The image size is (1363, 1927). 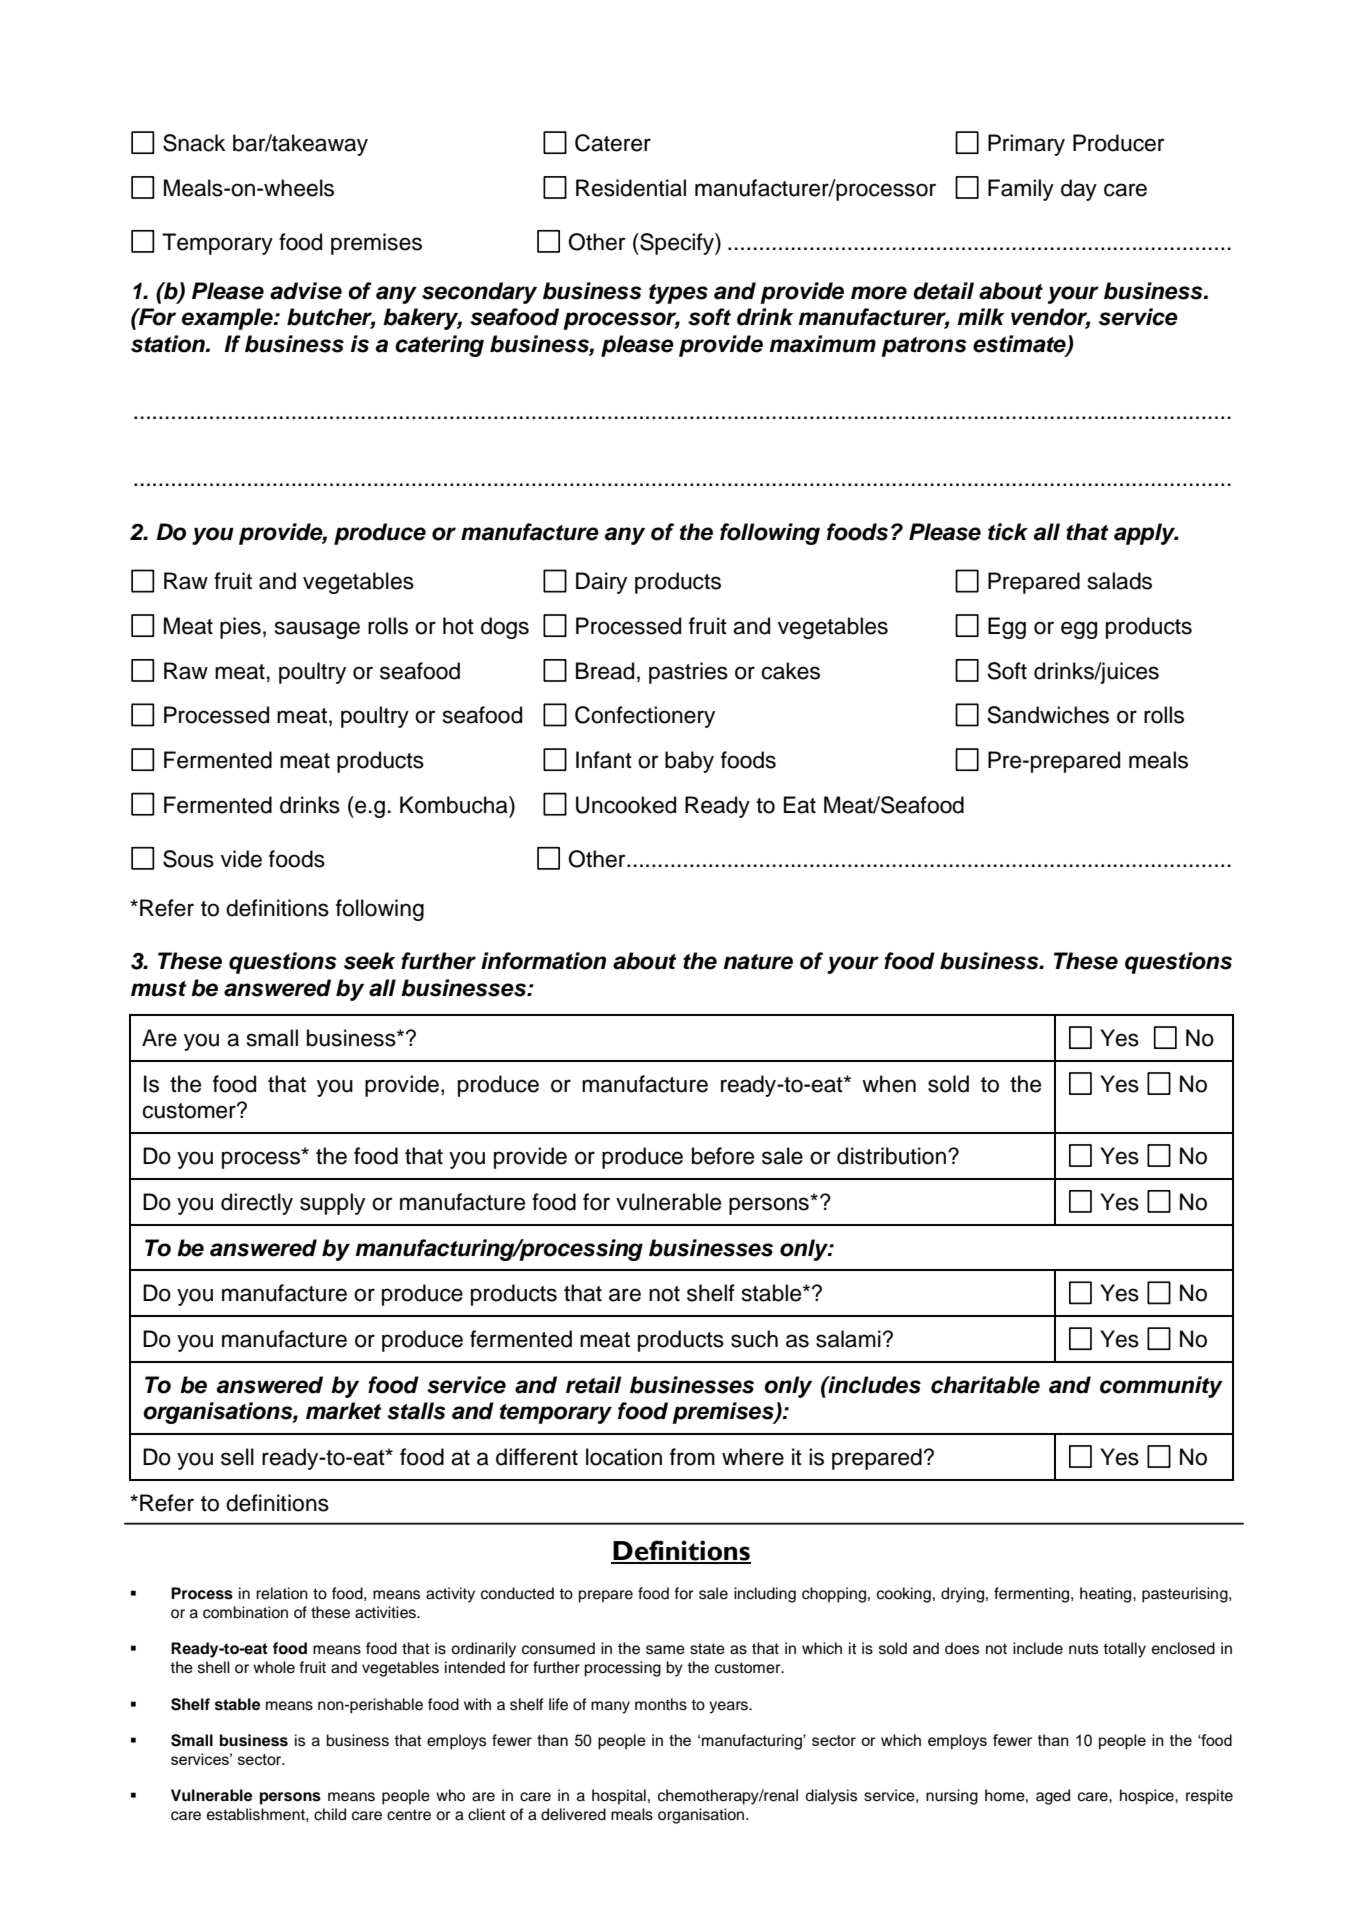 I want to click on child, so click(x=330, y=1814).
